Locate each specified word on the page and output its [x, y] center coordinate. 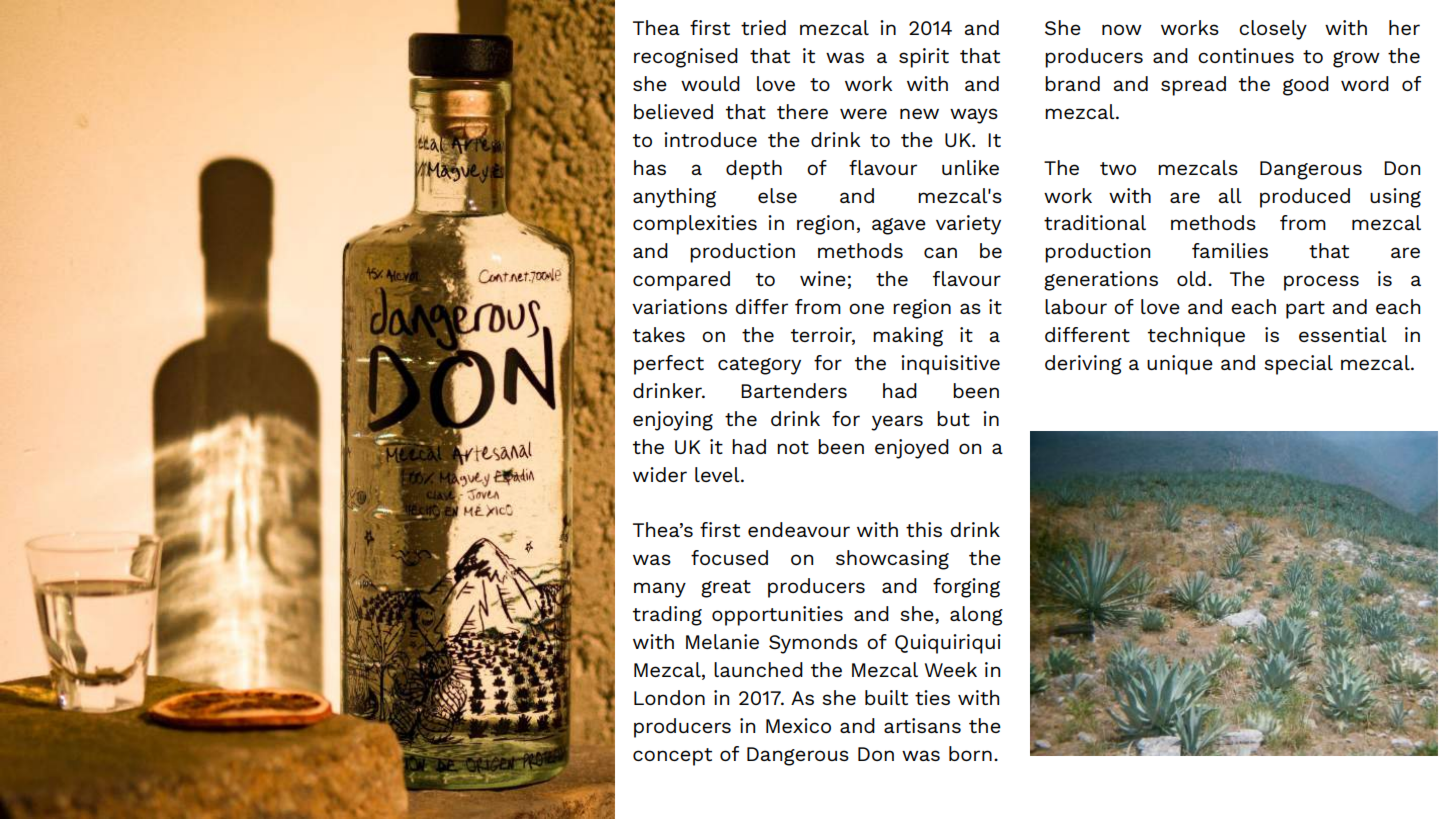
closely [1273, 30]
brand [1072, 83]
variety [968, 225]
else [777, 195]
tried [763, 27]
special [1298, 365]
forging [966, 588]
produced [1305, 198]
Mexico [798, 725]
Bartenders [794, 390]
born [970, 753]
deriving [1083, 365]
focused [729, 557]
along [976, 616]
